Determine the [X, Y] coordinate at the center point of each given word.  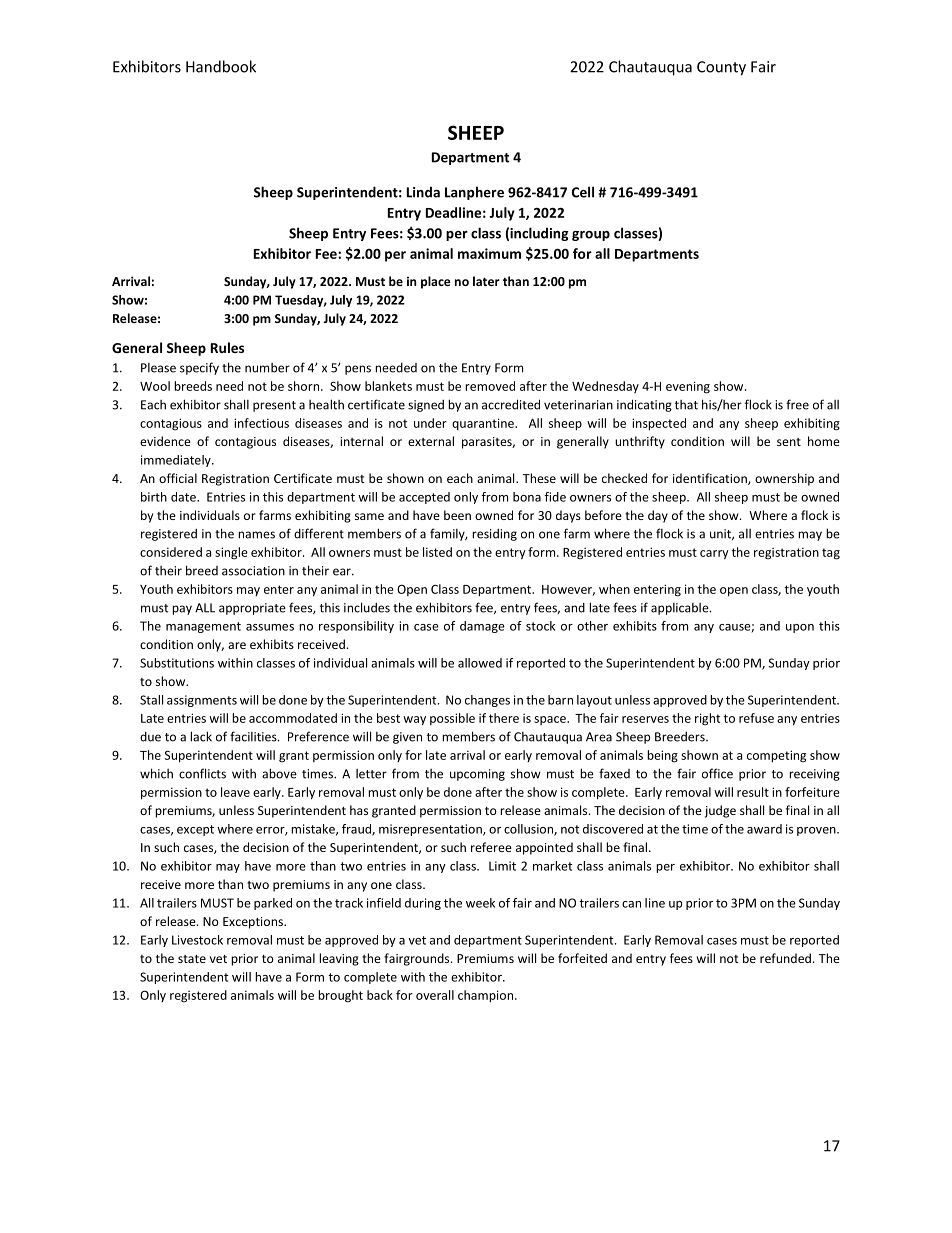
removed [490, 386]
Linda [423, 192]
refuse [756, 718]
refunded [785, 958]
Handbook [221, 66]
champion [485, 996]
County [721, 68]
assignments [202, 701]
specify [199, 368]
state [192, 959]
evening [688, 387]
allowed [480, 663]
